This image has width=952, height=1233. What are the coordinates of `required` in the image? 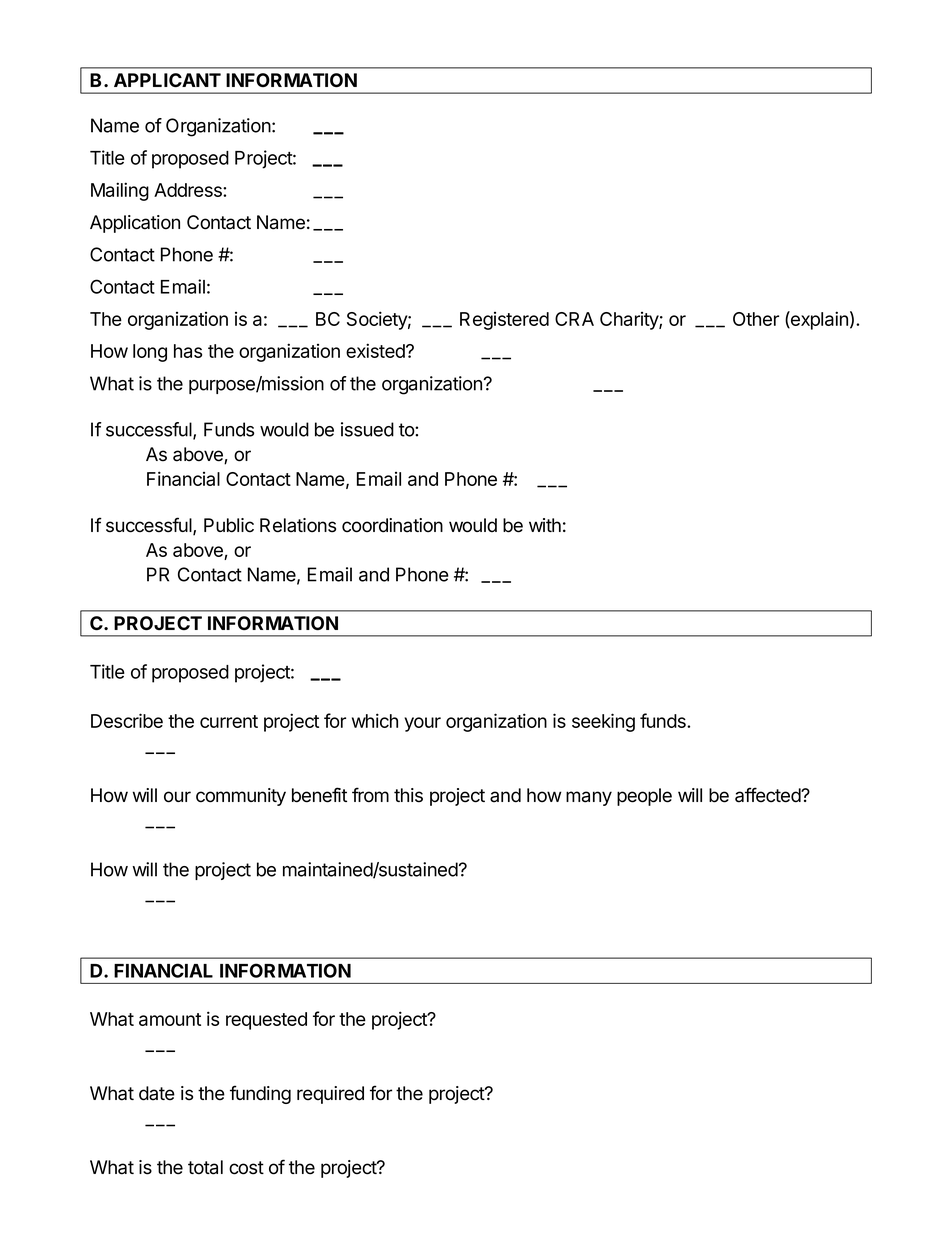 It's located at (330, 1095).
